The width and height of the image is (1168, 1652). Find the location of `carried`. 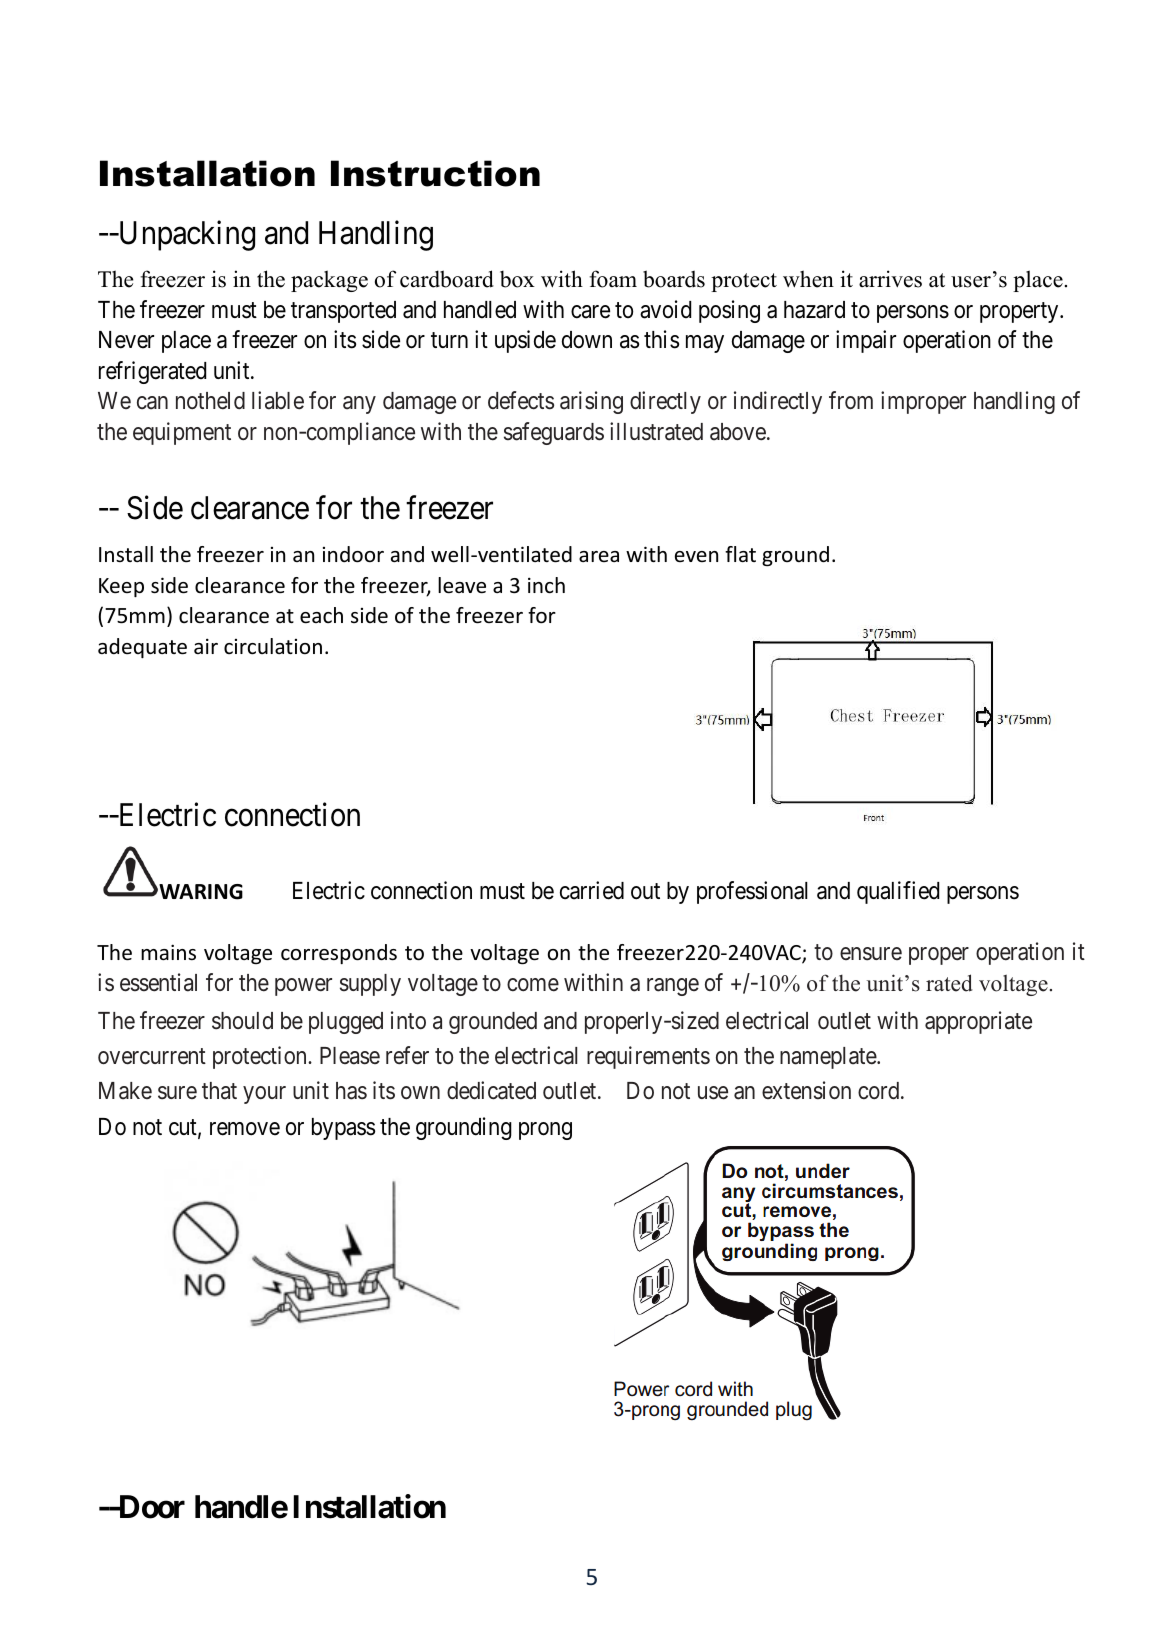

carried is located at coordinates (592, 890).
